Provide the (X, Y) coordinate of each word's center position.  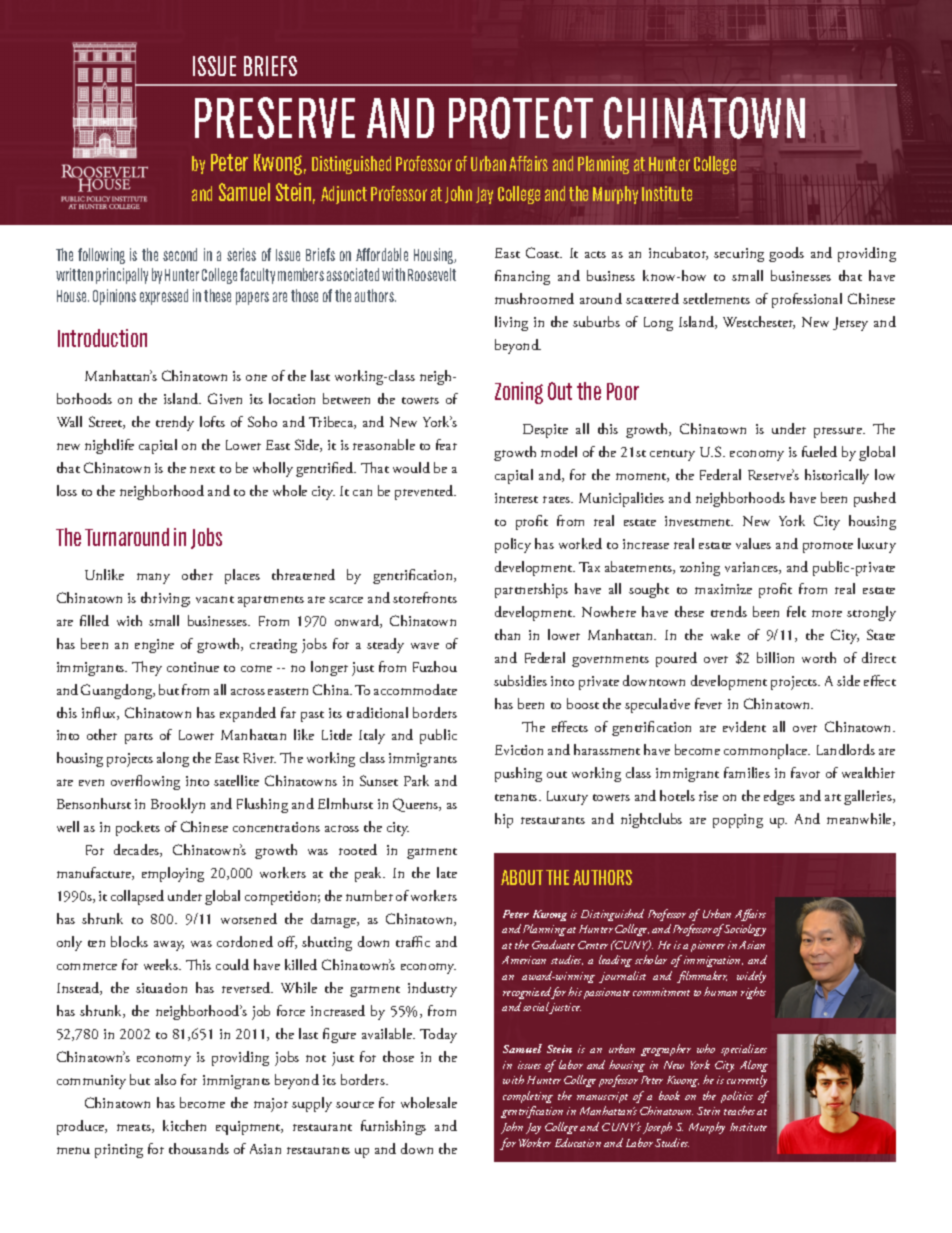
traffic (413, 941)
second (180, 254)
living (511, 323)
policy (513, 545)
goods (786, 254)
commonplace (767, 751)
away (169, 946)
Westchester (759, 322)
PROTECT (521, 118)
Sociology (744, 930)
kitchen (184, 1125)
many (153, 578)
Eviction (519, 750)
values (753, 543)
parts (139, 738)
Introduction (102, 338)
